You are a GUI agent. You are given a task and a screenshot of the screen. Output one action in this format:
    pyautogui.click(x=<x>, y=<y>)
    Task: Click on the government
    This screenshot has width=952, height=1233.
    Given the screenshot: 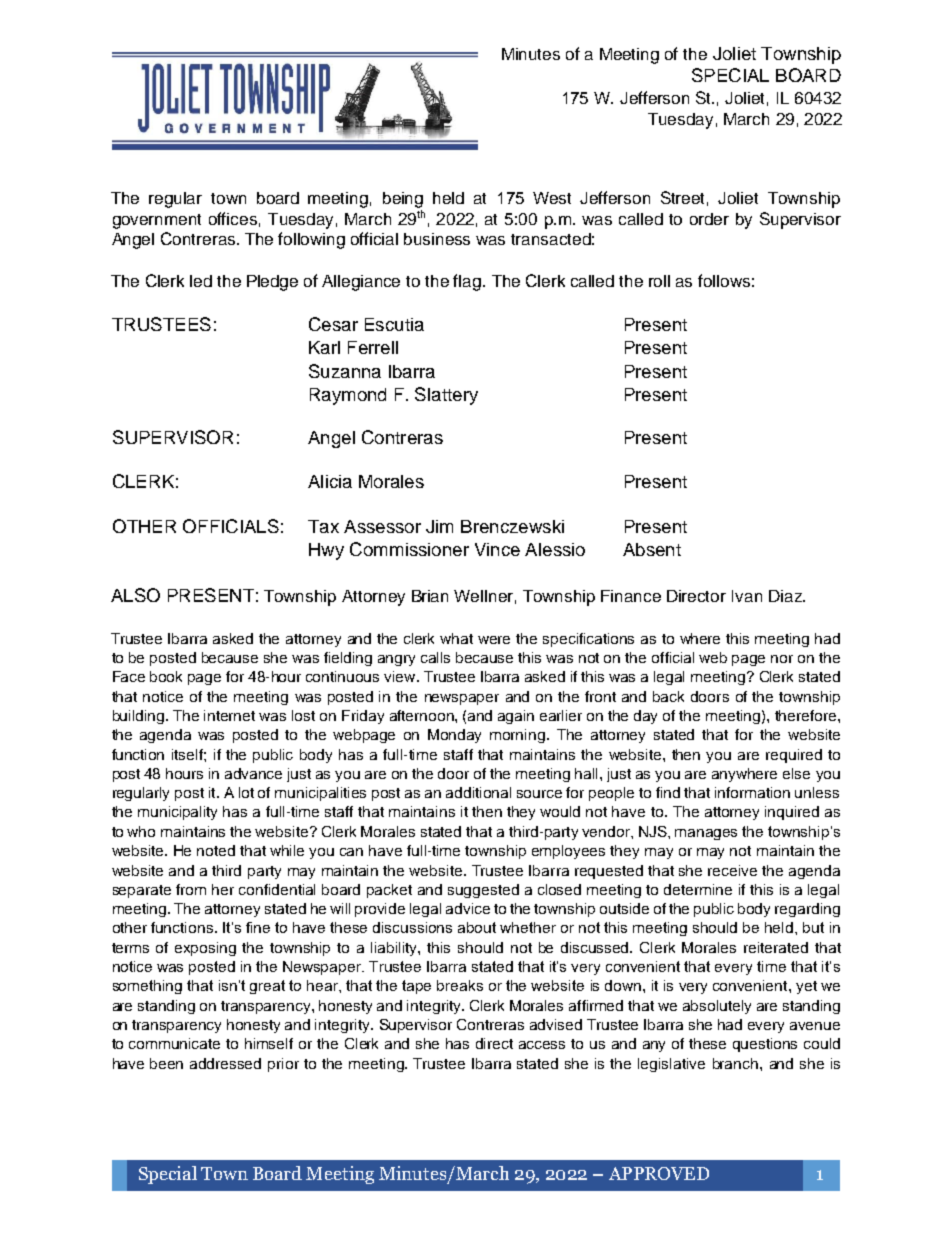 What is the action you would take?
    pyautogui.click(x=157, y=221)
